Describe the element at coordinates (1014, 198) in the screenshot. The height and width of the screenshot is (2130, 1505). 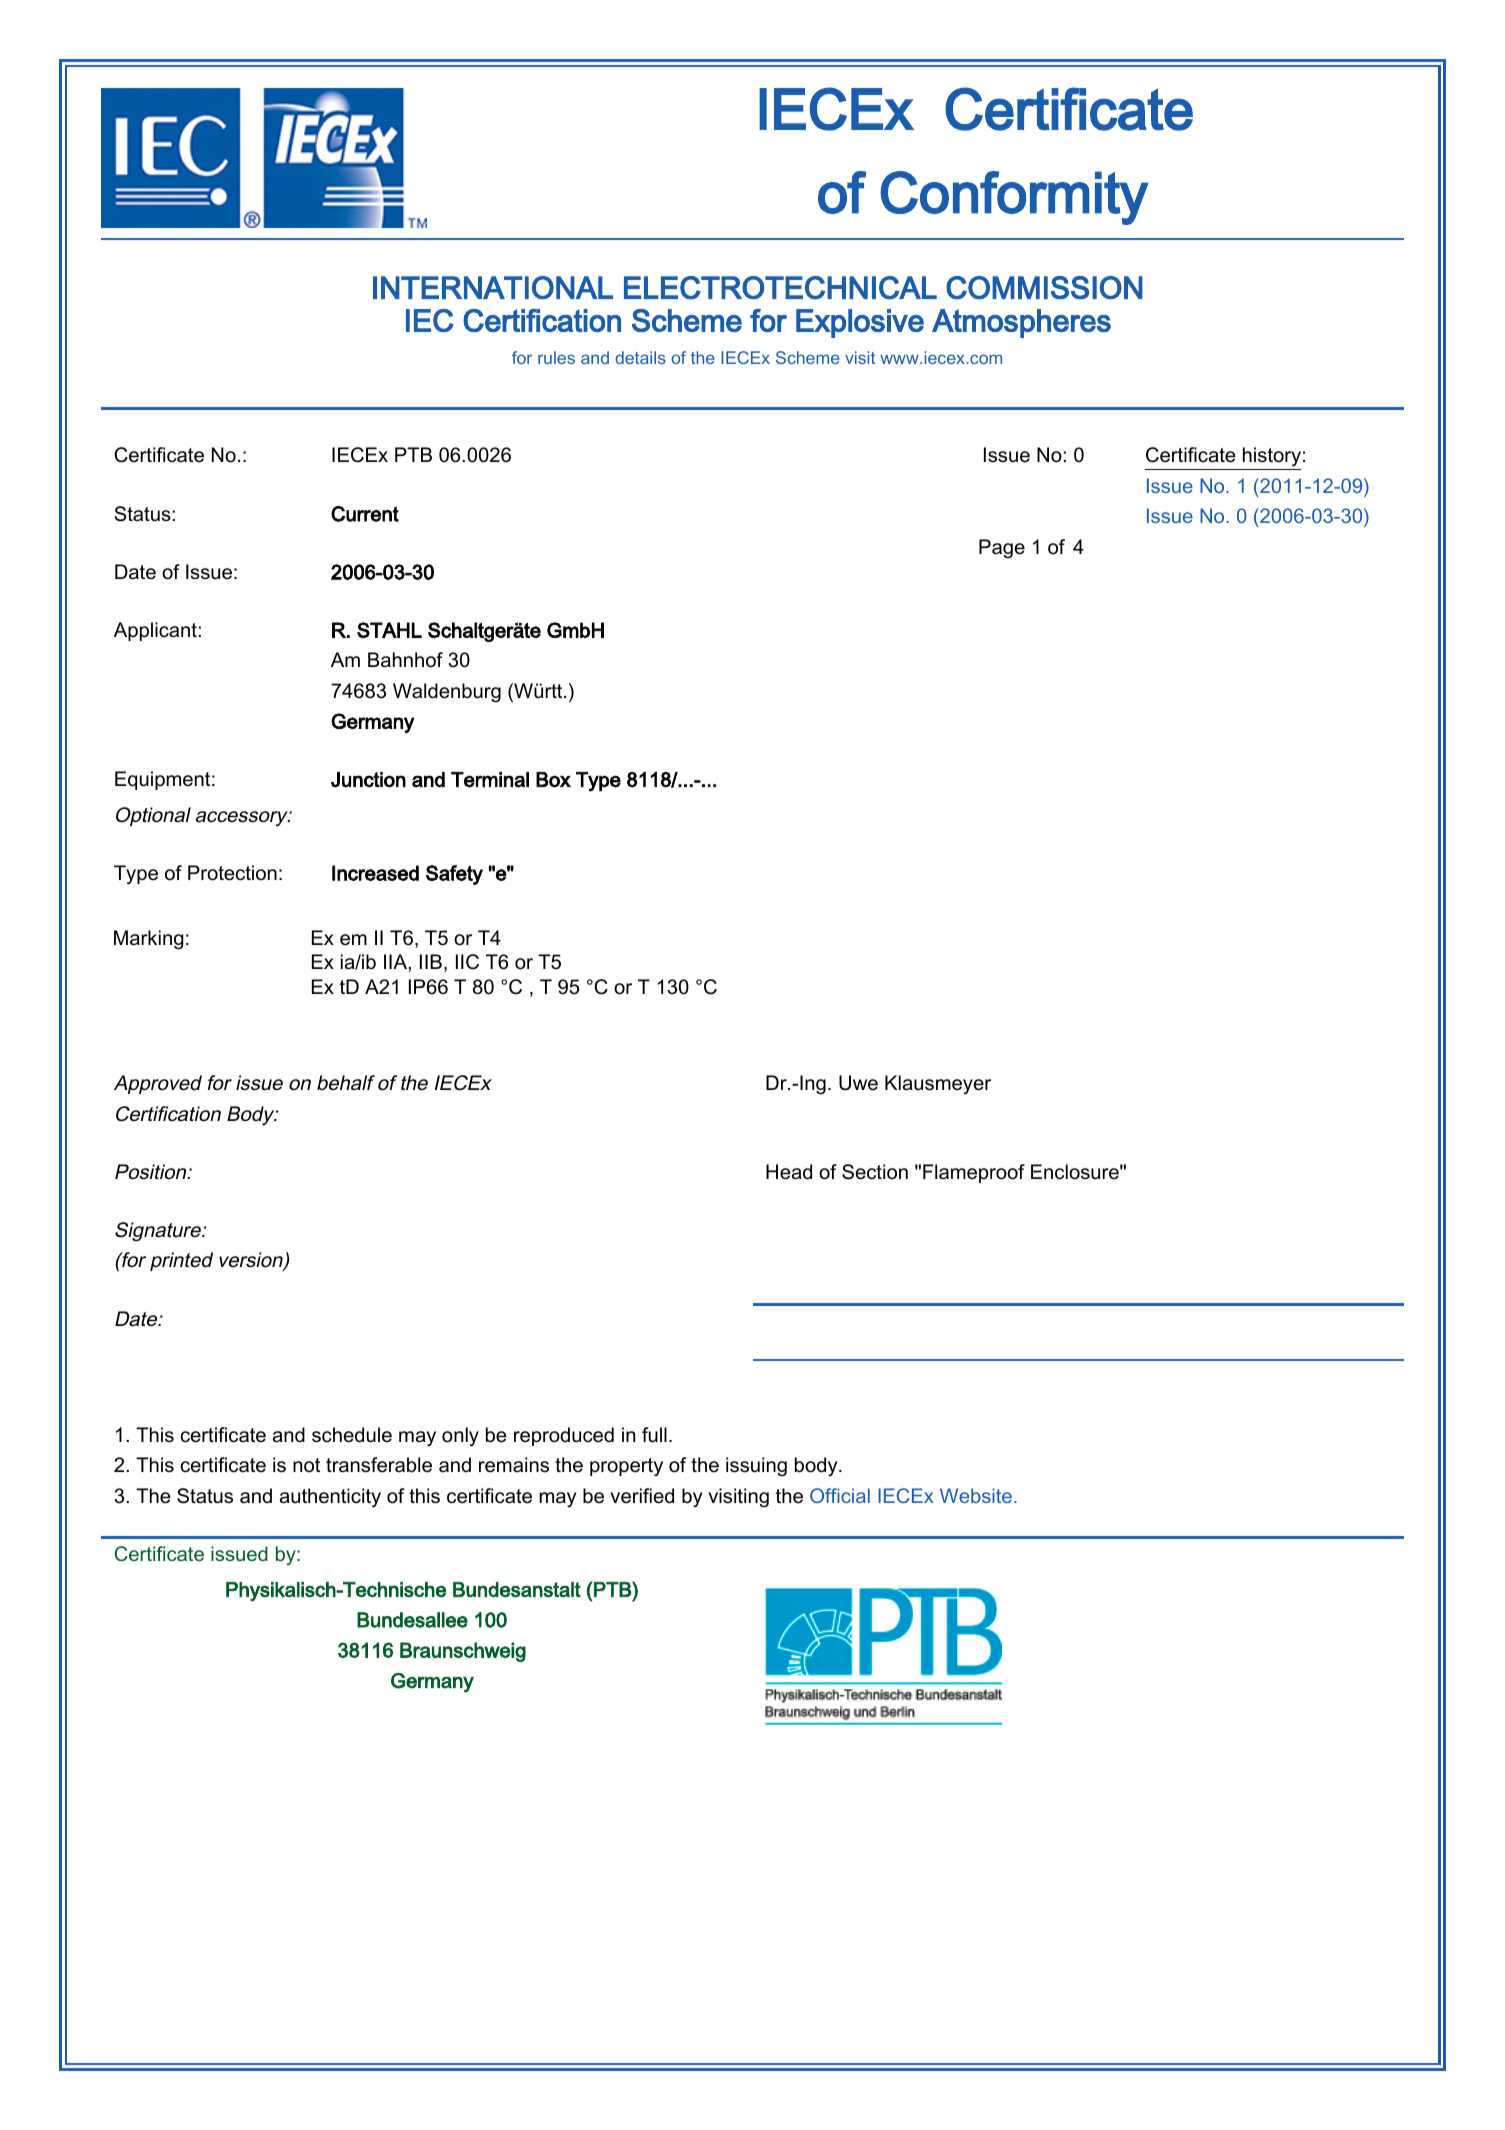
I see `Conformity` at that location.
